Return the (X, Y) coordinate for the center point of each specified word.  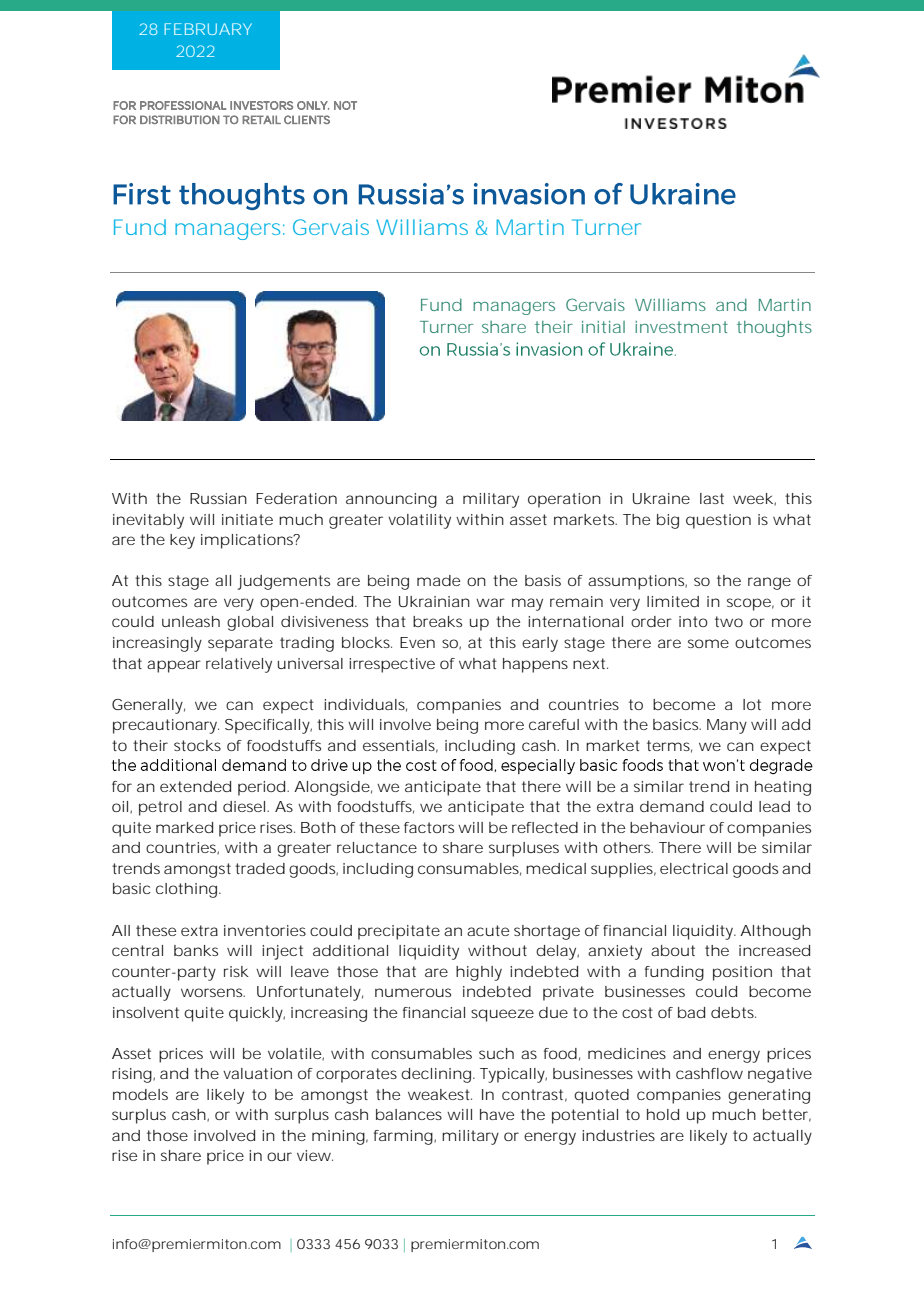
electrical (694, 868)
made (438, 580)
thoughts (774, 328)
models (140, 1094)
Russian (218, 498)
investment (681, 327)
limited (673, 601)
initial (603, 327)
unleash (191, 621)
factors (429, 827)
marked (184, 827)
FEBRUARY (208, 29)
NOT (345, 105)
